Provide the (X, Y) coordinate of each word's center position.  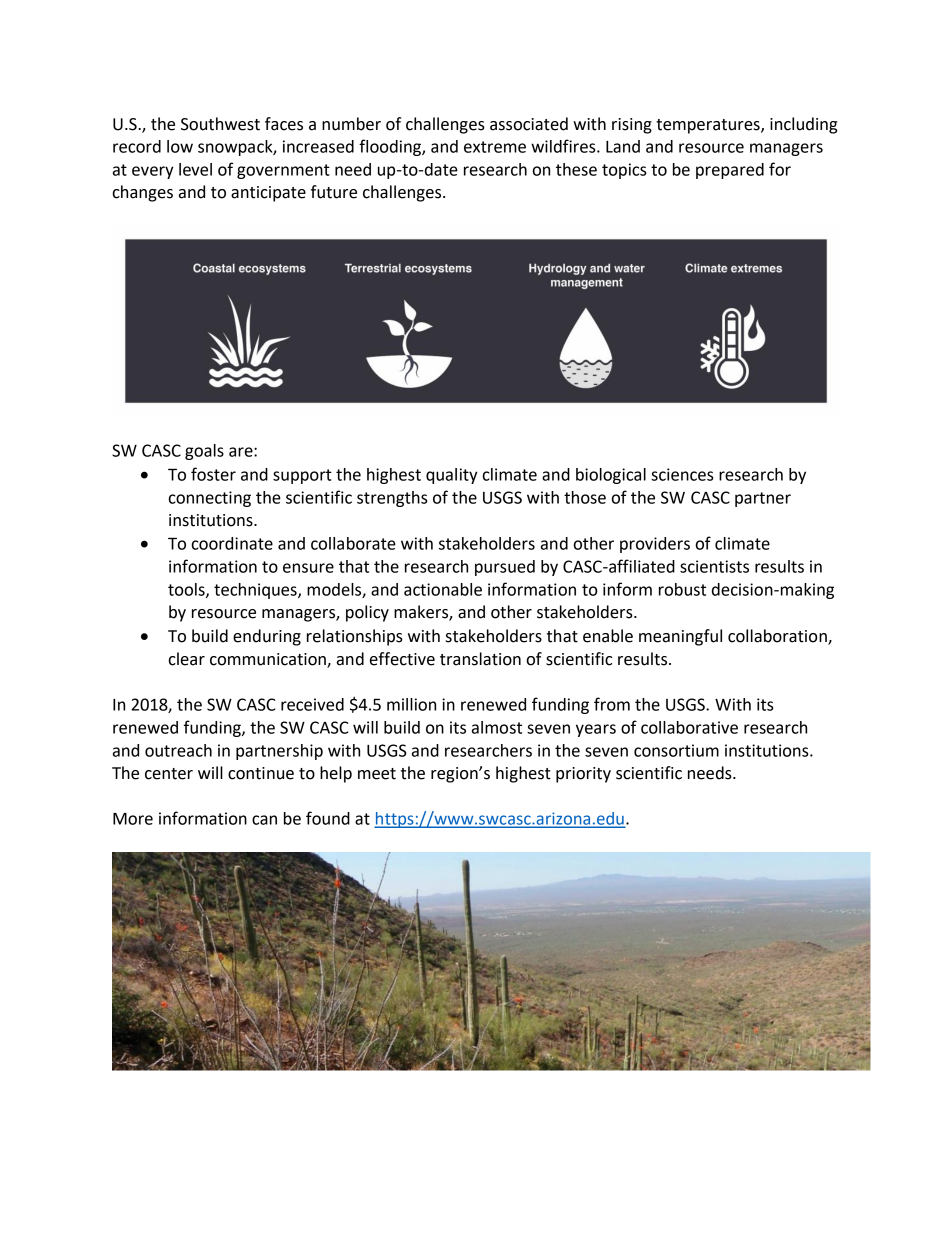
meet (377, 774)
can (264, 820)
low (180, 146)
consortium (676, 750)
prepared (730, 171)
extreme (495, 147)
